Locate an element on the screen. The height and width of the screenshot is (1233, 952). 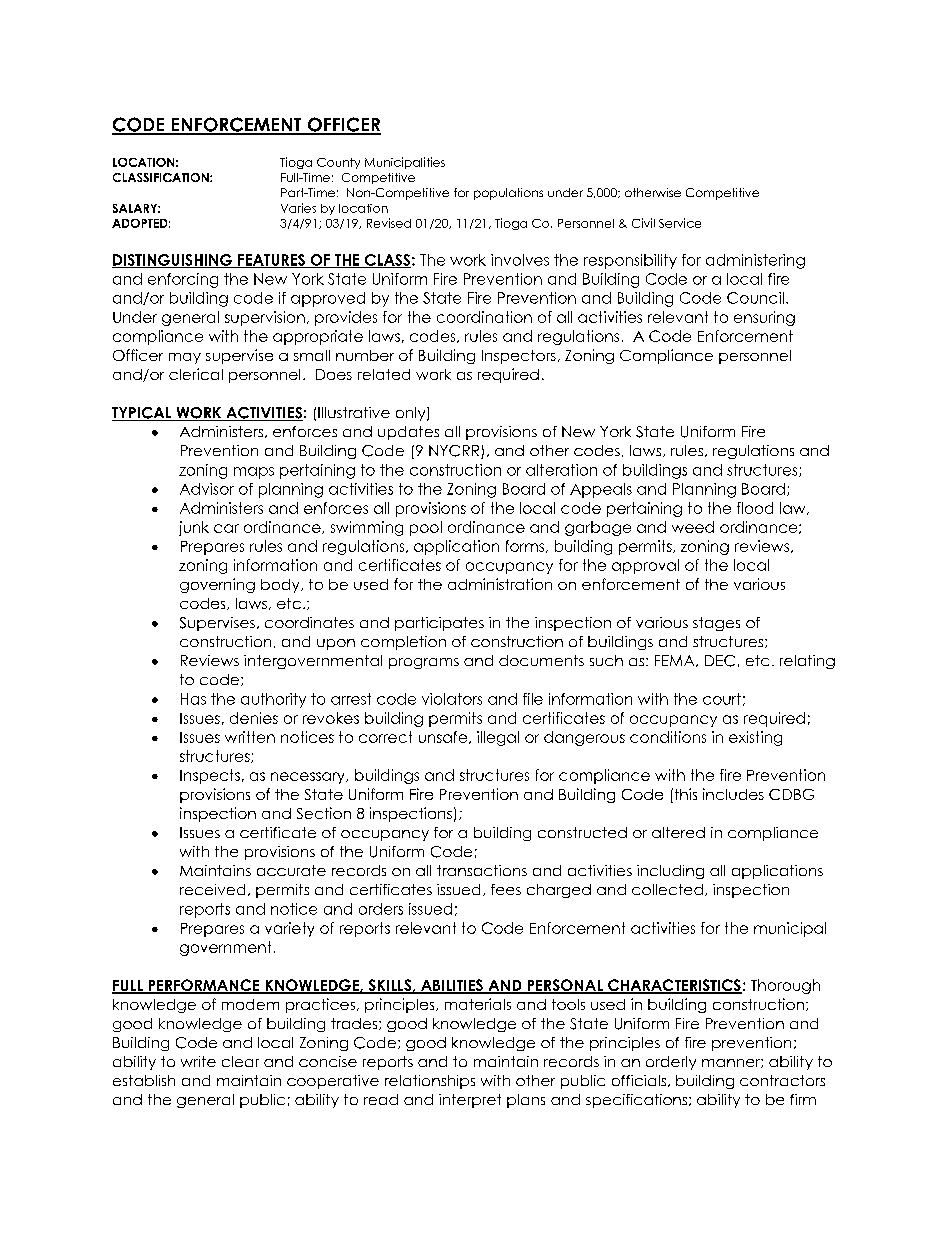
ensuring is located at coordinates (764, 318).
